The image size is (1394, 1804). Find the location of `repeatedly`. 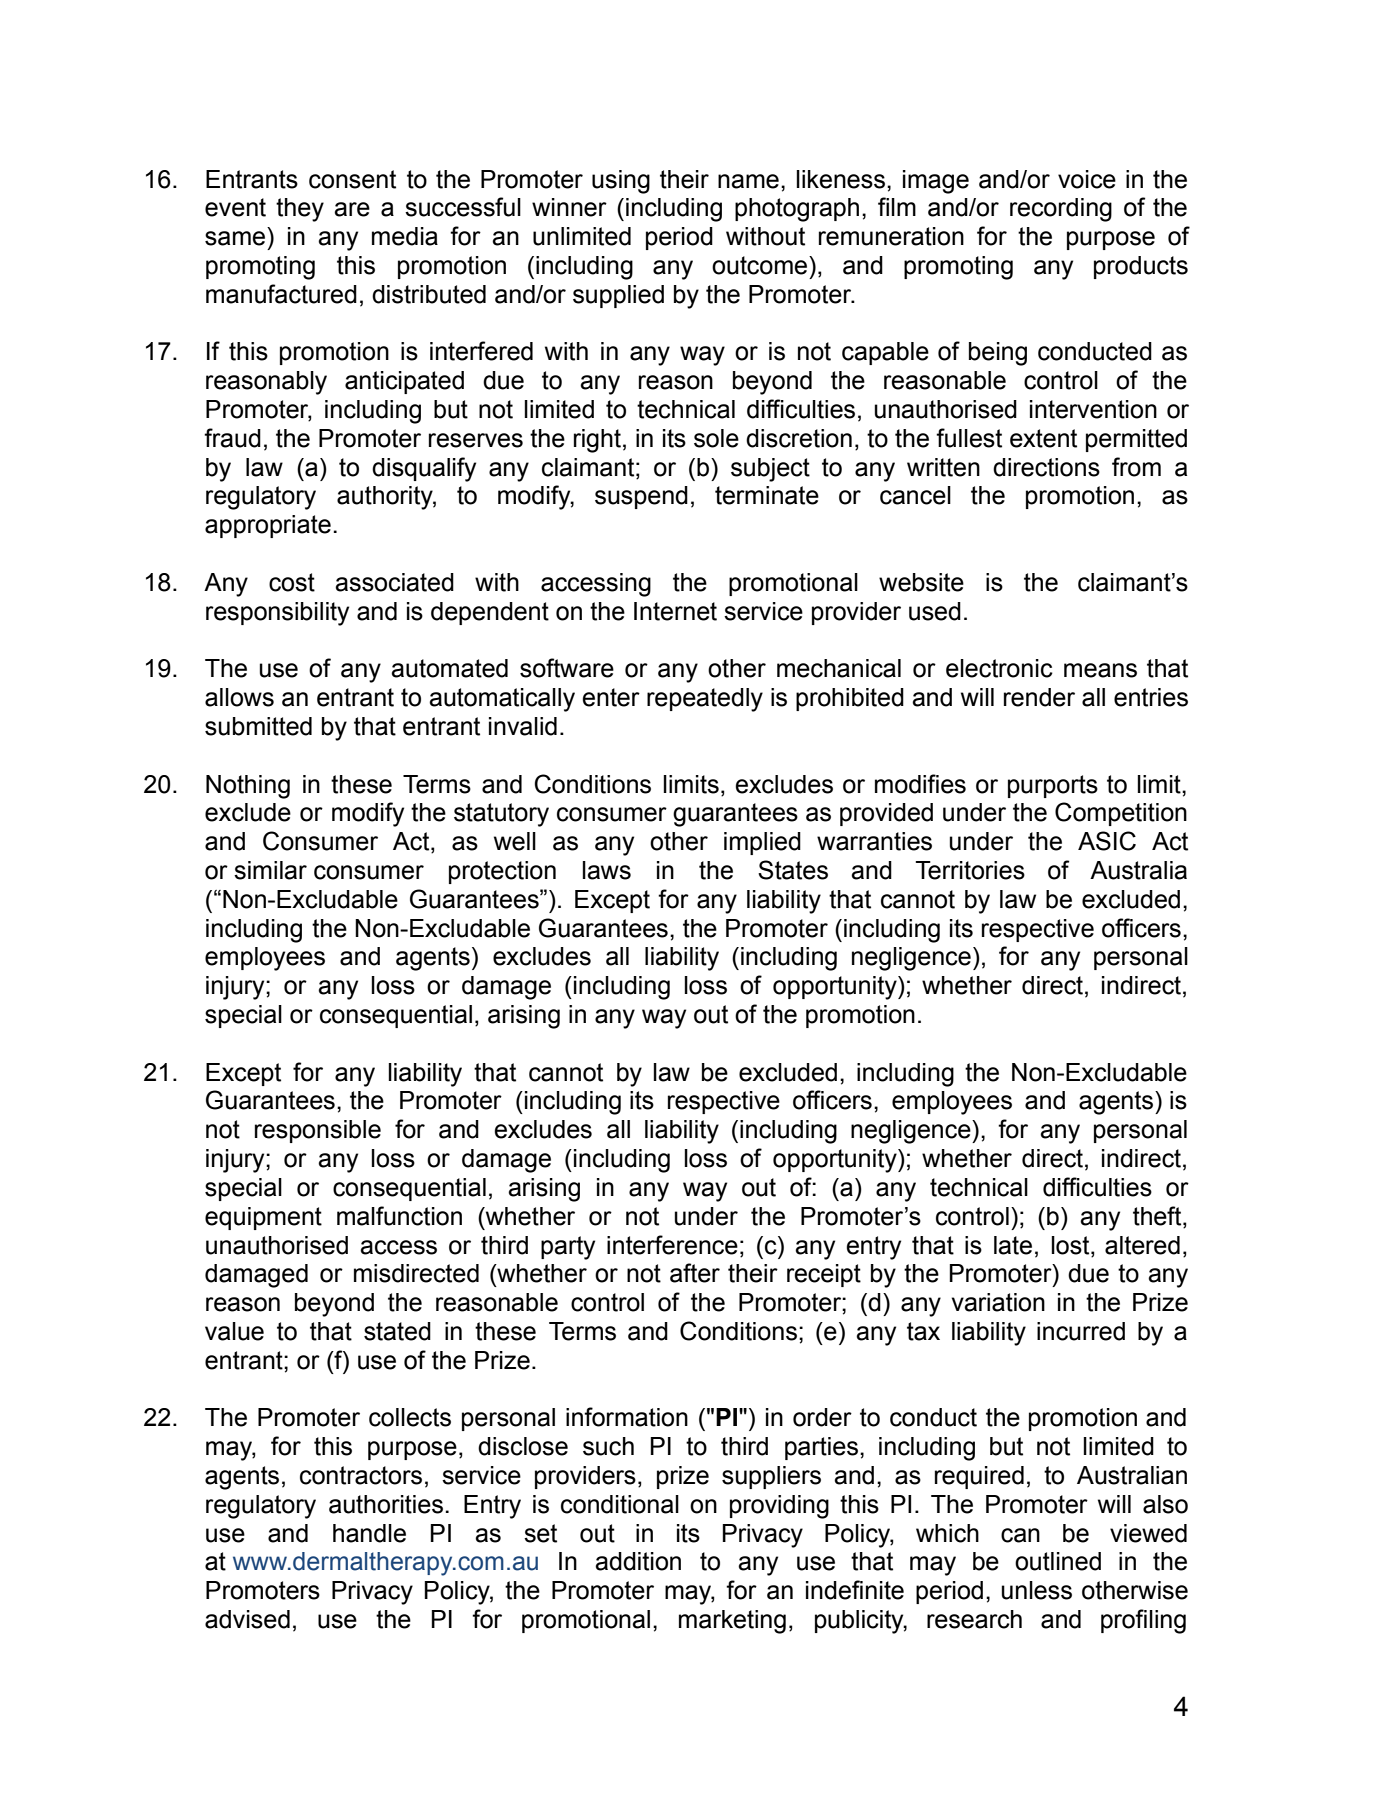

repeatedly is located at coordinates (705, 700).
